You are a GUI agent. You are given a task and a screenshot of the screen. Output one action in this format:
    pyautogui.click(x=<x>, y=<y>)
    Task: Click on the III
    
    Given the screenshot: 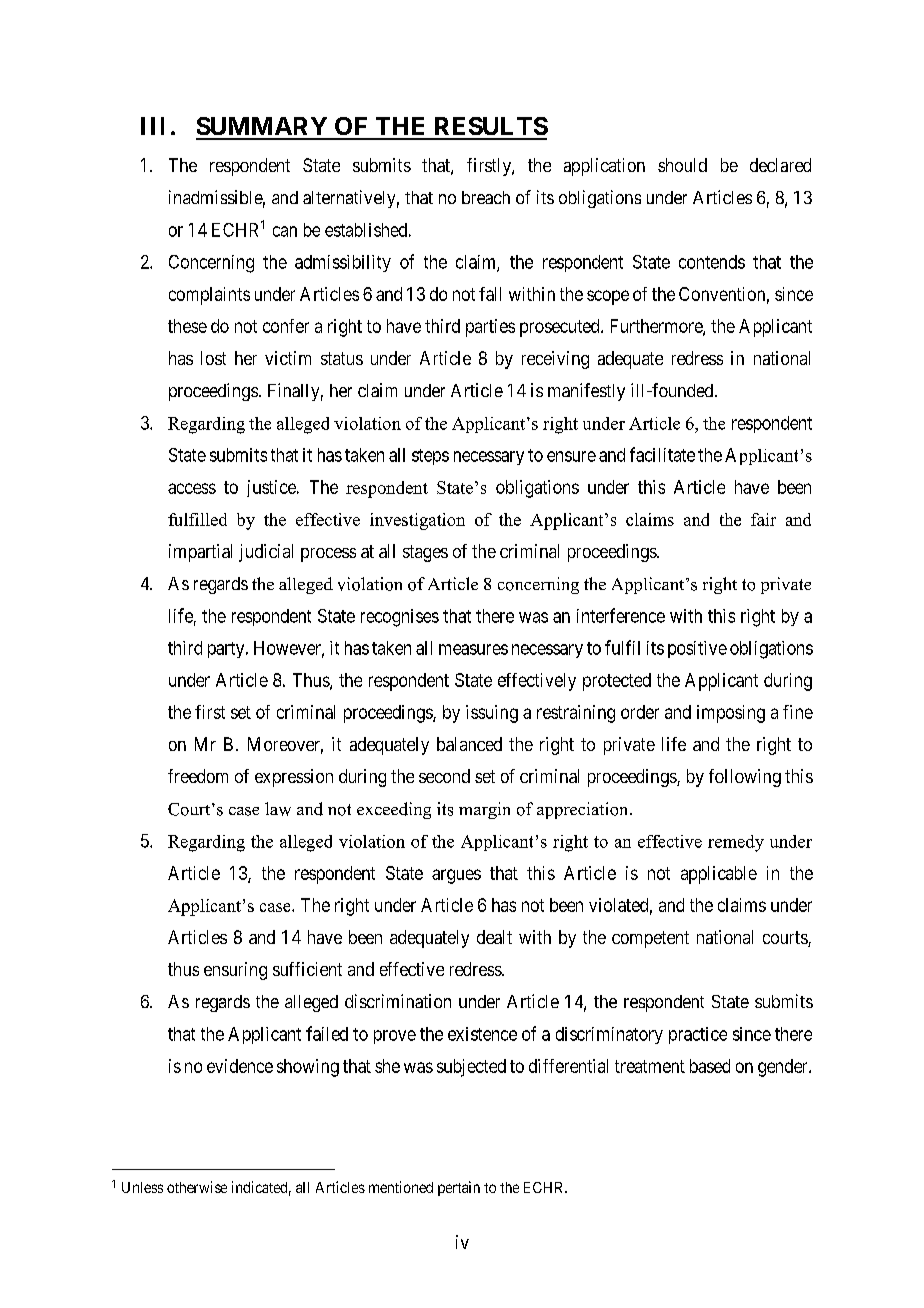 What is the action you would take?
    pyautogui.click(x=152, y=126)
